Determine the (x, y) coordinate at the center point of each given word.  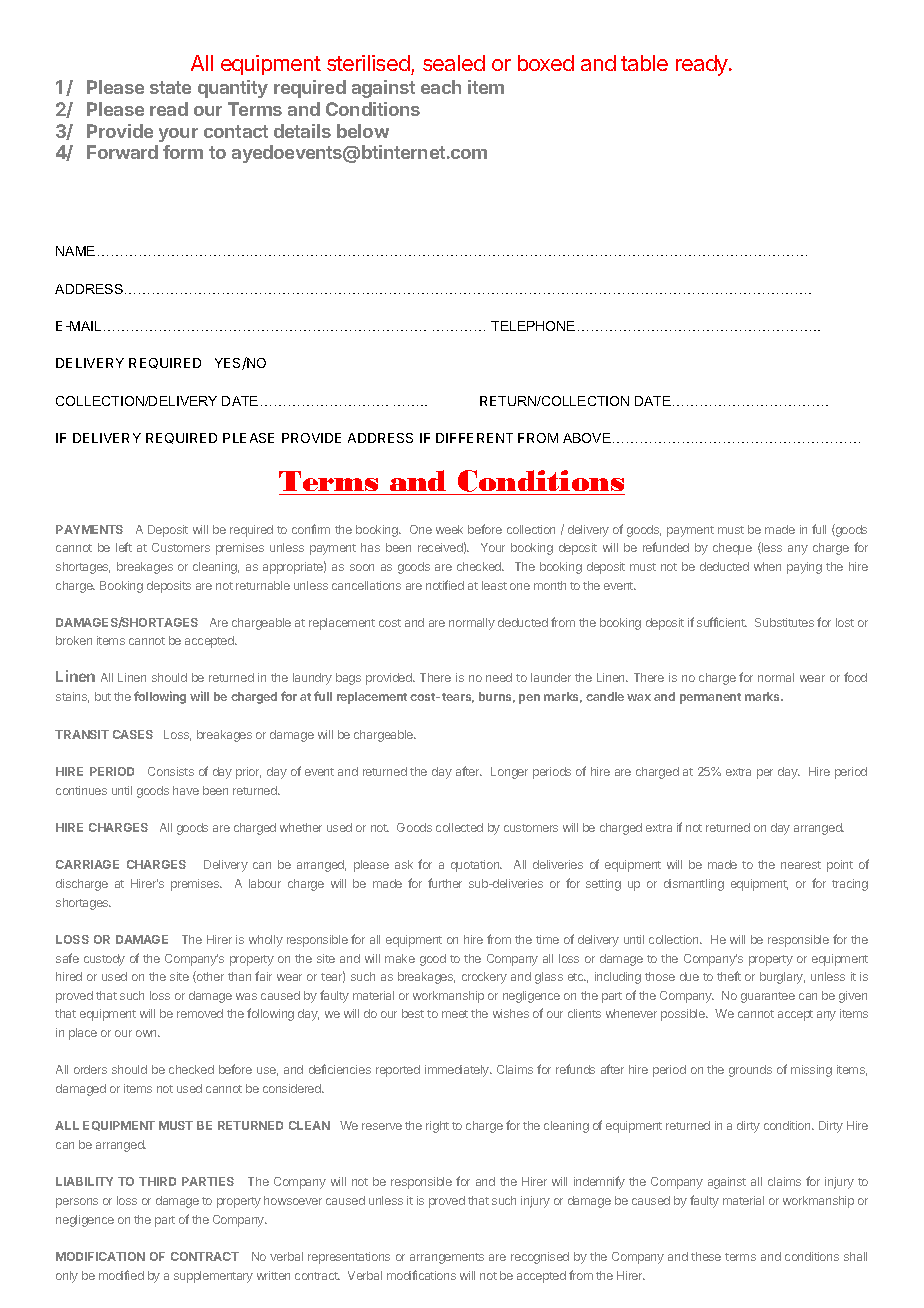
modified (121, 1275)
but (103, 696)
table (644, 63)
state (170, 87)
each (441, 87)
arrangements (447, 1258)
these (706, 1256)
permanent (710, 698)
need (499, 677)
